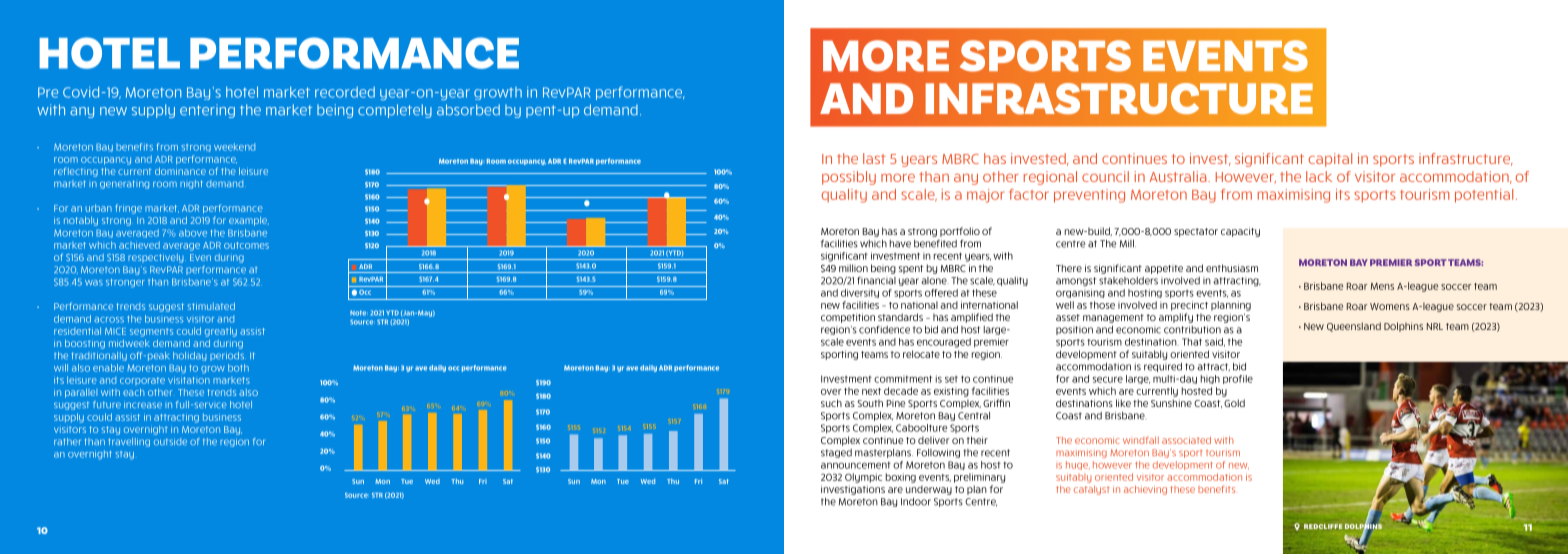  What do you see at coordinates (1240, 232) in the document?
I see `capacity` at bounding box center [1240, 232].
